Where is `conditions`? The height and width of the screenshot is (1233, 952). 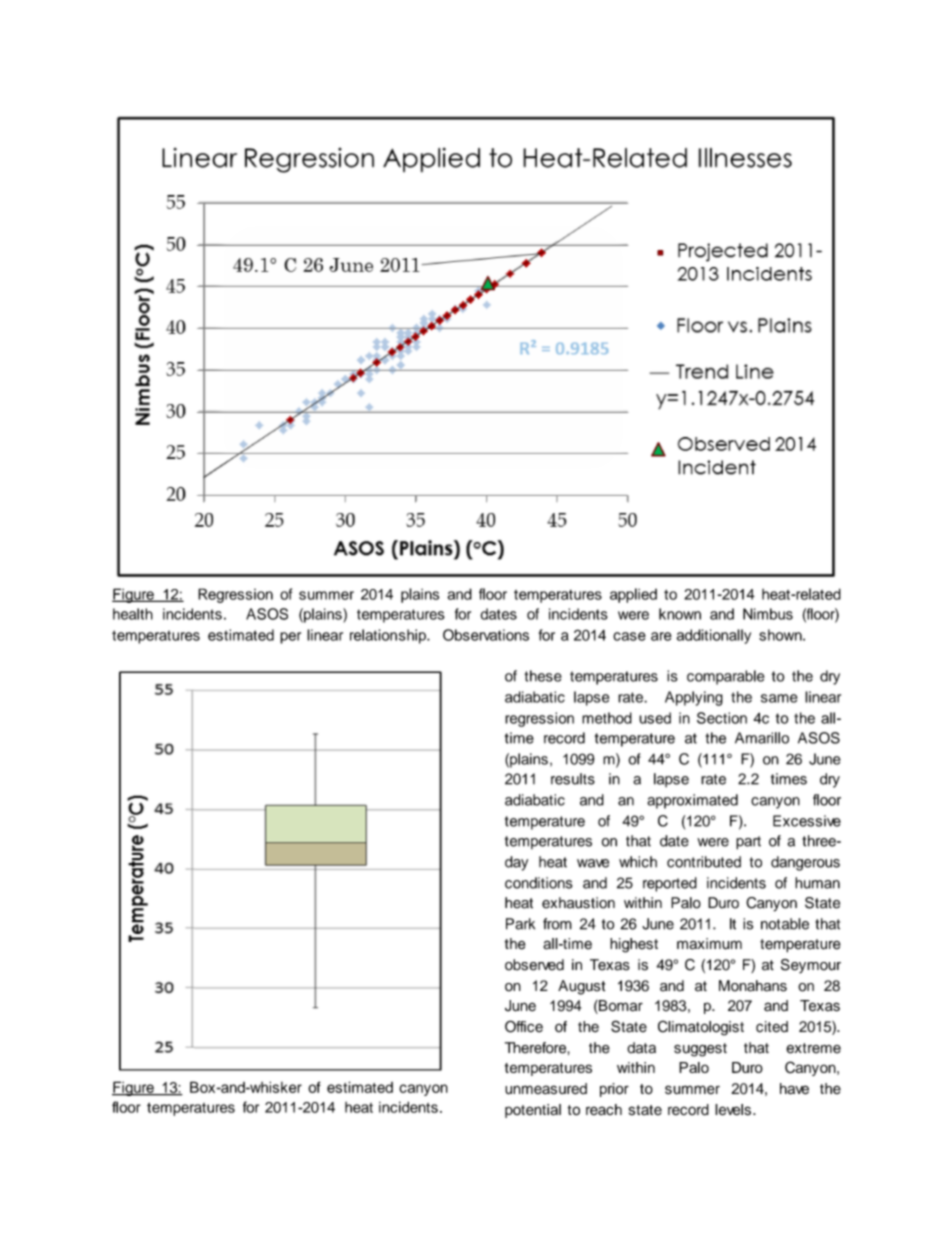 conditions is located at coordinates (538, 883).
